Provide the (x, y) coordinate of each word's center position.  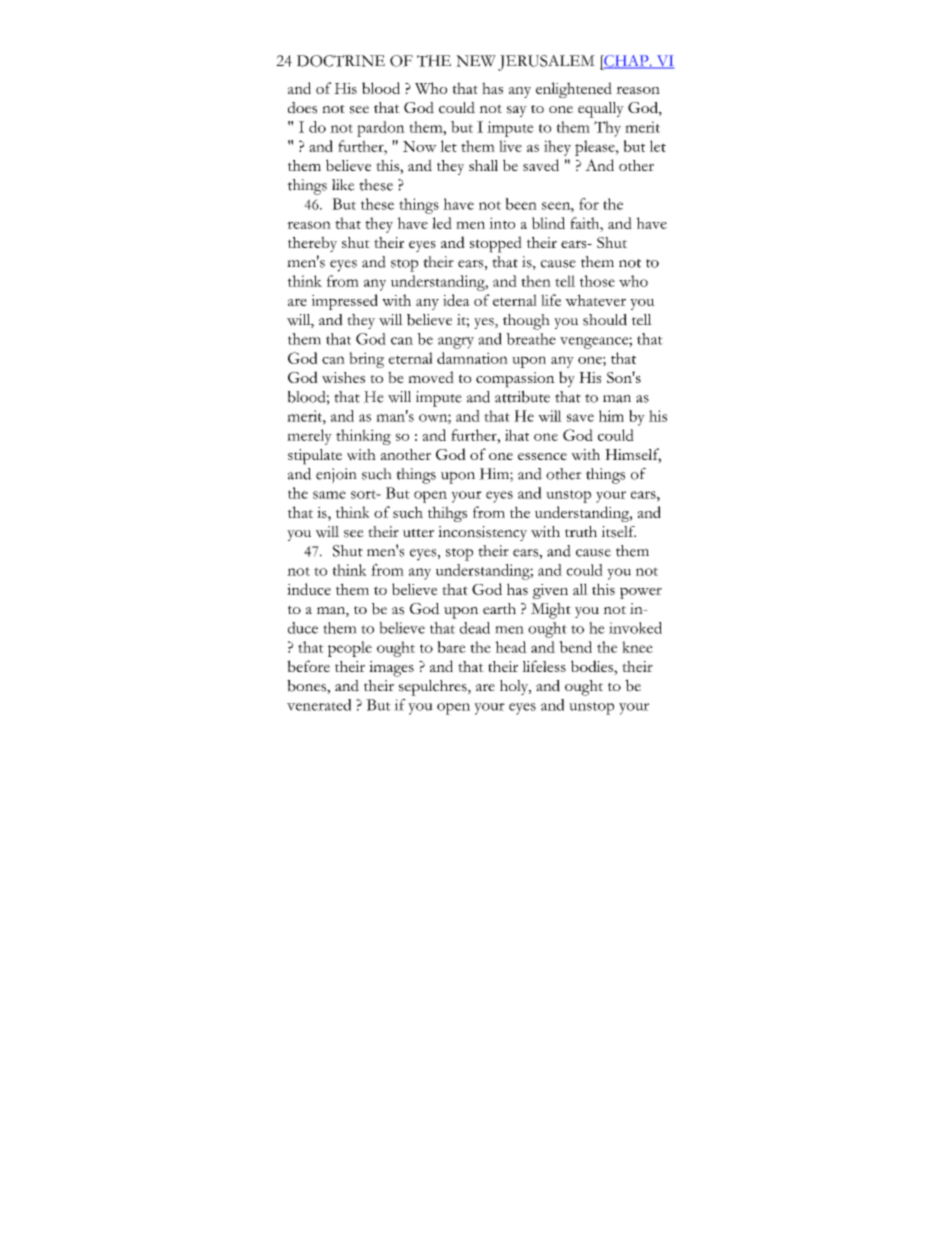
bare (451, 647)
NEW (476, 61)
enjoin (336, 476)
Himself (633, 455)
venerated (319, 705)
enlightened (574, 90)
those (597, 281)
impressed (345, 302)
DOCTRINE (341, 61)
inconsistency (482, 533)
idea (456, 300)
